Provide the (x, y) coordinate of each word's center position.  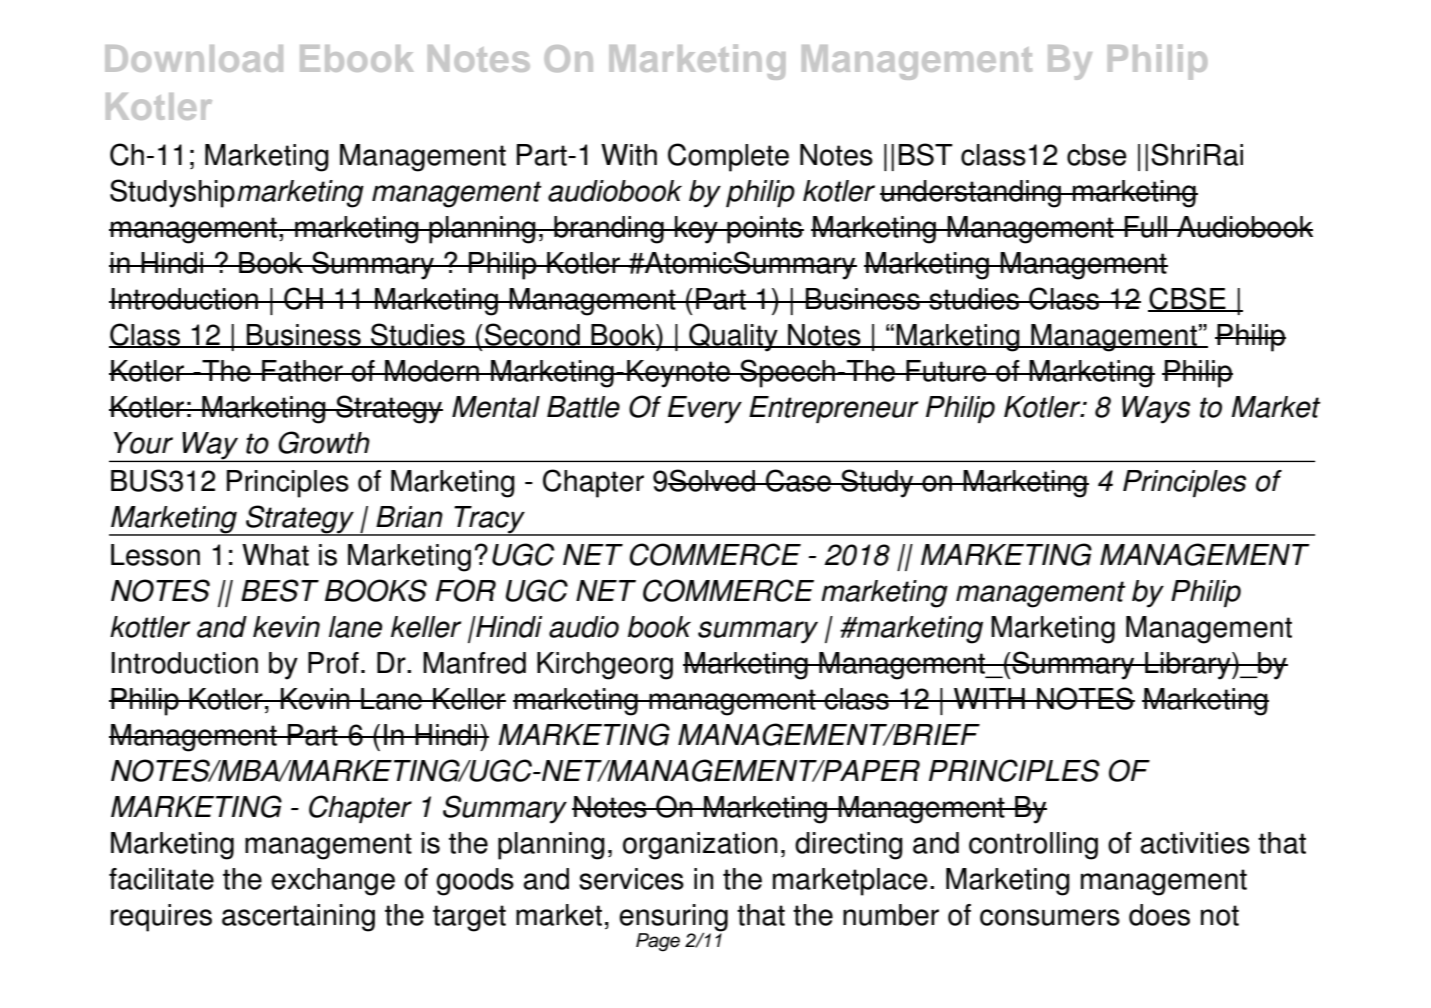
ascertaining (298, 918)
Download (194, 58)
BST (926, 154)
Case (798, 480)
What (275, 555)
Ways (1156, 410)
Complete (728, 157)
